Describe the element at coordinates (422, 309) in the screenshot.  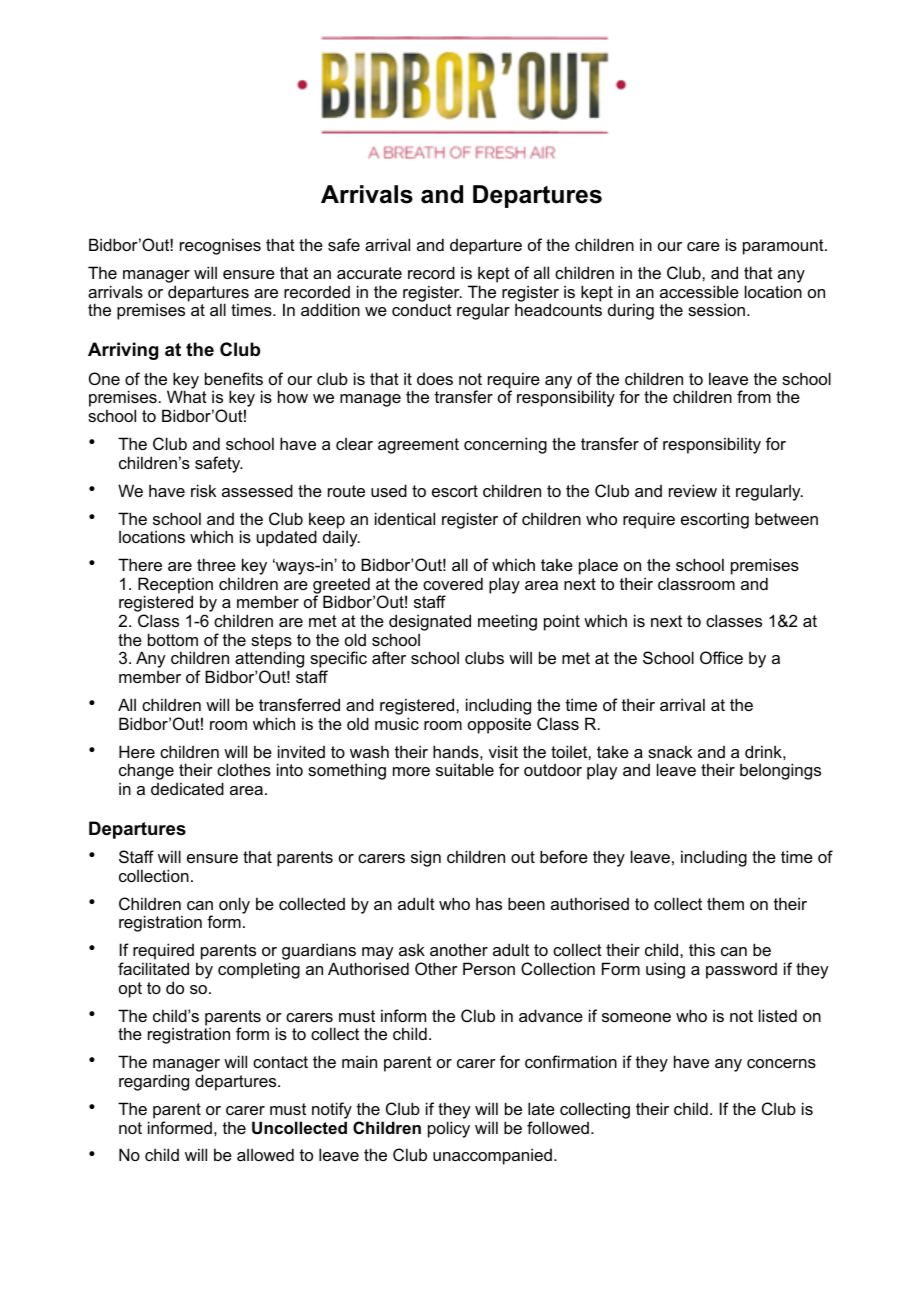
I see `conduct` at that location.
